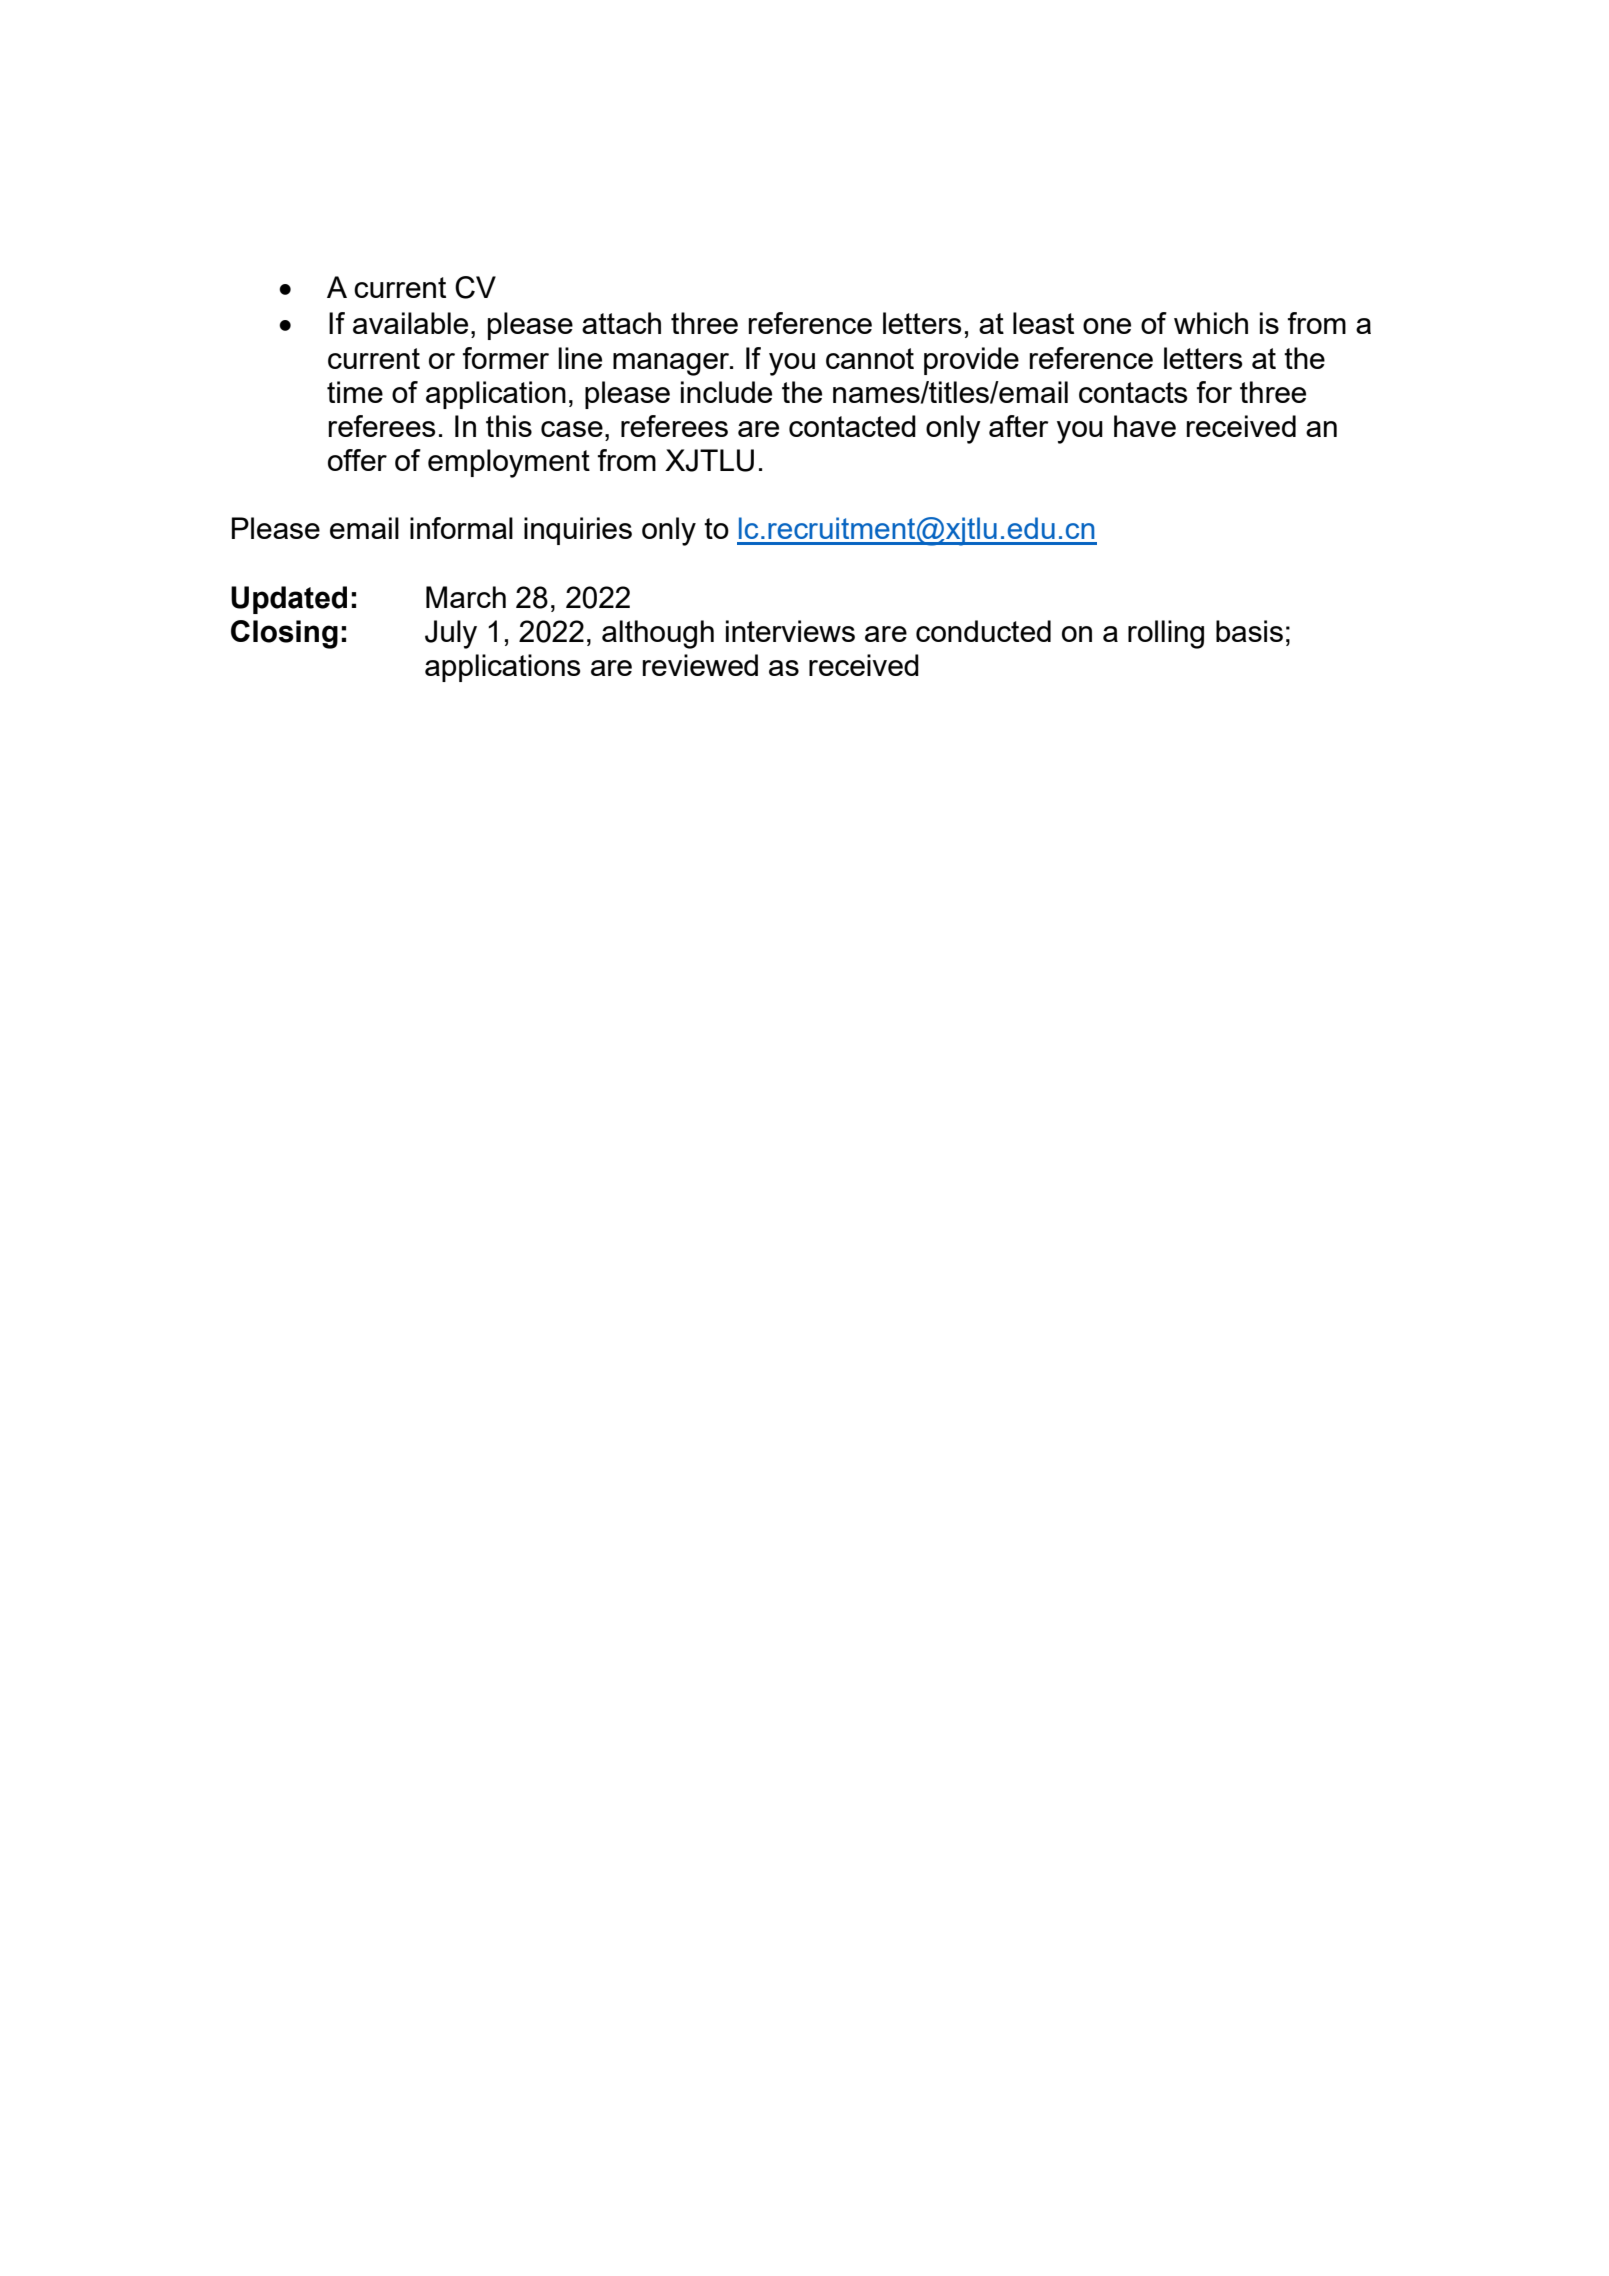 This screenshot has height=2276, width=1609. I want to click on after, so click(1019, 426).
